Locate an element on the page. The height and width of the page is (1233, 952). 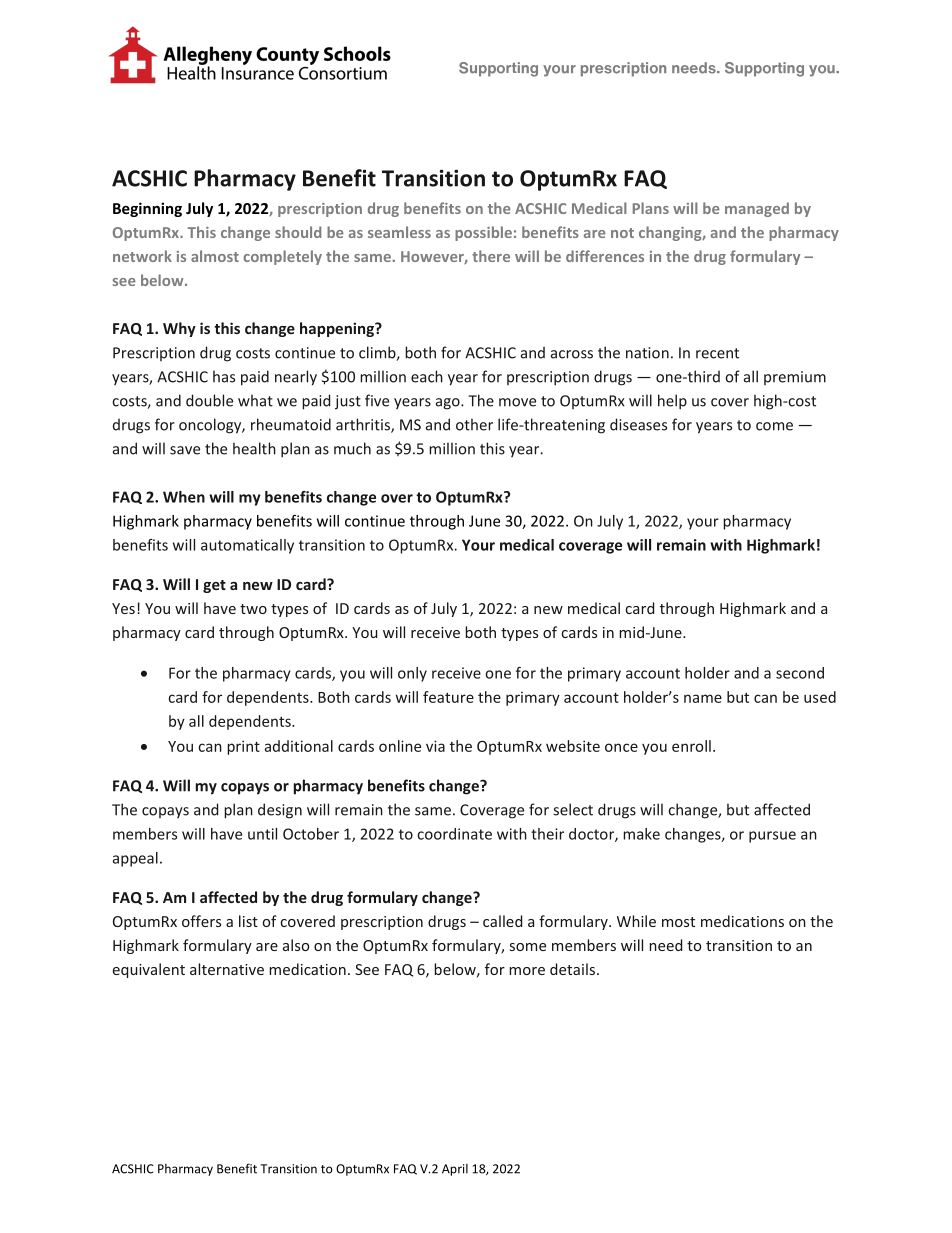
managed is located at coordinates (757, 209).
